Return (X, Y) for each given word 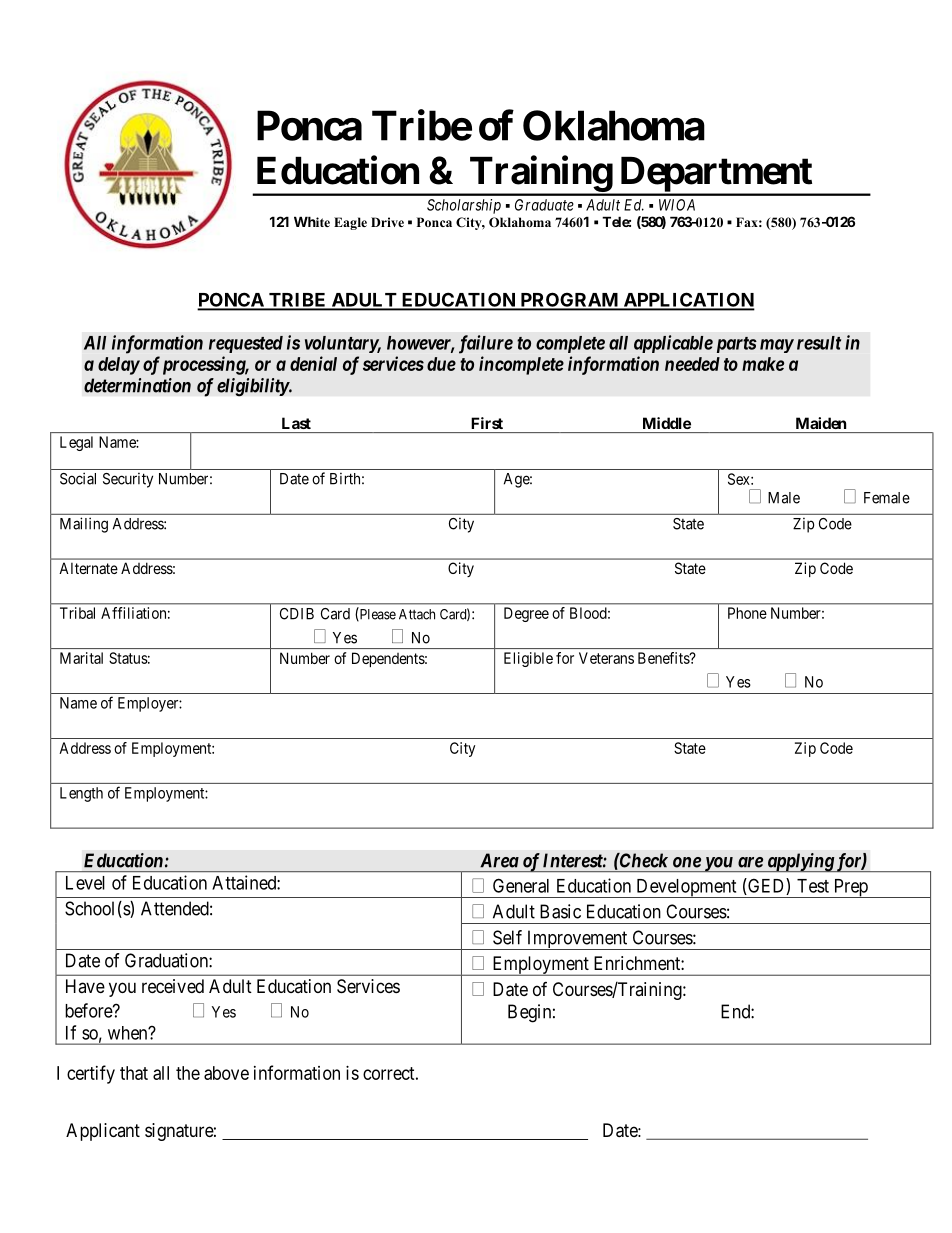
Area (499, 860)
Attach (417, 614)
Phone (747, 613)
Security (128, 480)
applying (800, 862)
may (777, 346)
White (312, 221)
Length (81, 794)
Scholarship (464, 206)
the (188, 1073)
